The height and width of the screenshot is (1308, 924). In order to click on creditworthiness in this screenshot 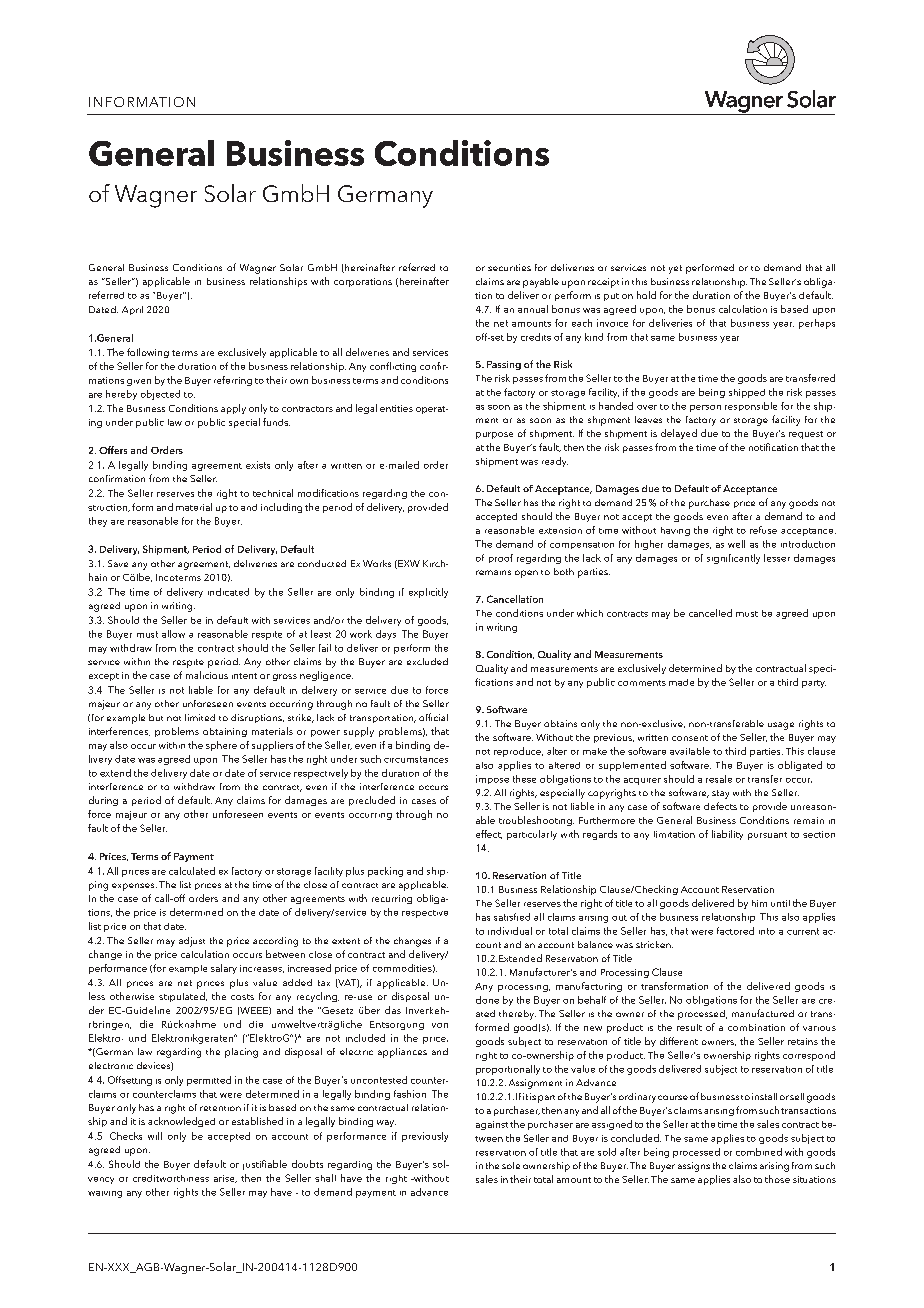, I will do `click(171, 1178)`.
